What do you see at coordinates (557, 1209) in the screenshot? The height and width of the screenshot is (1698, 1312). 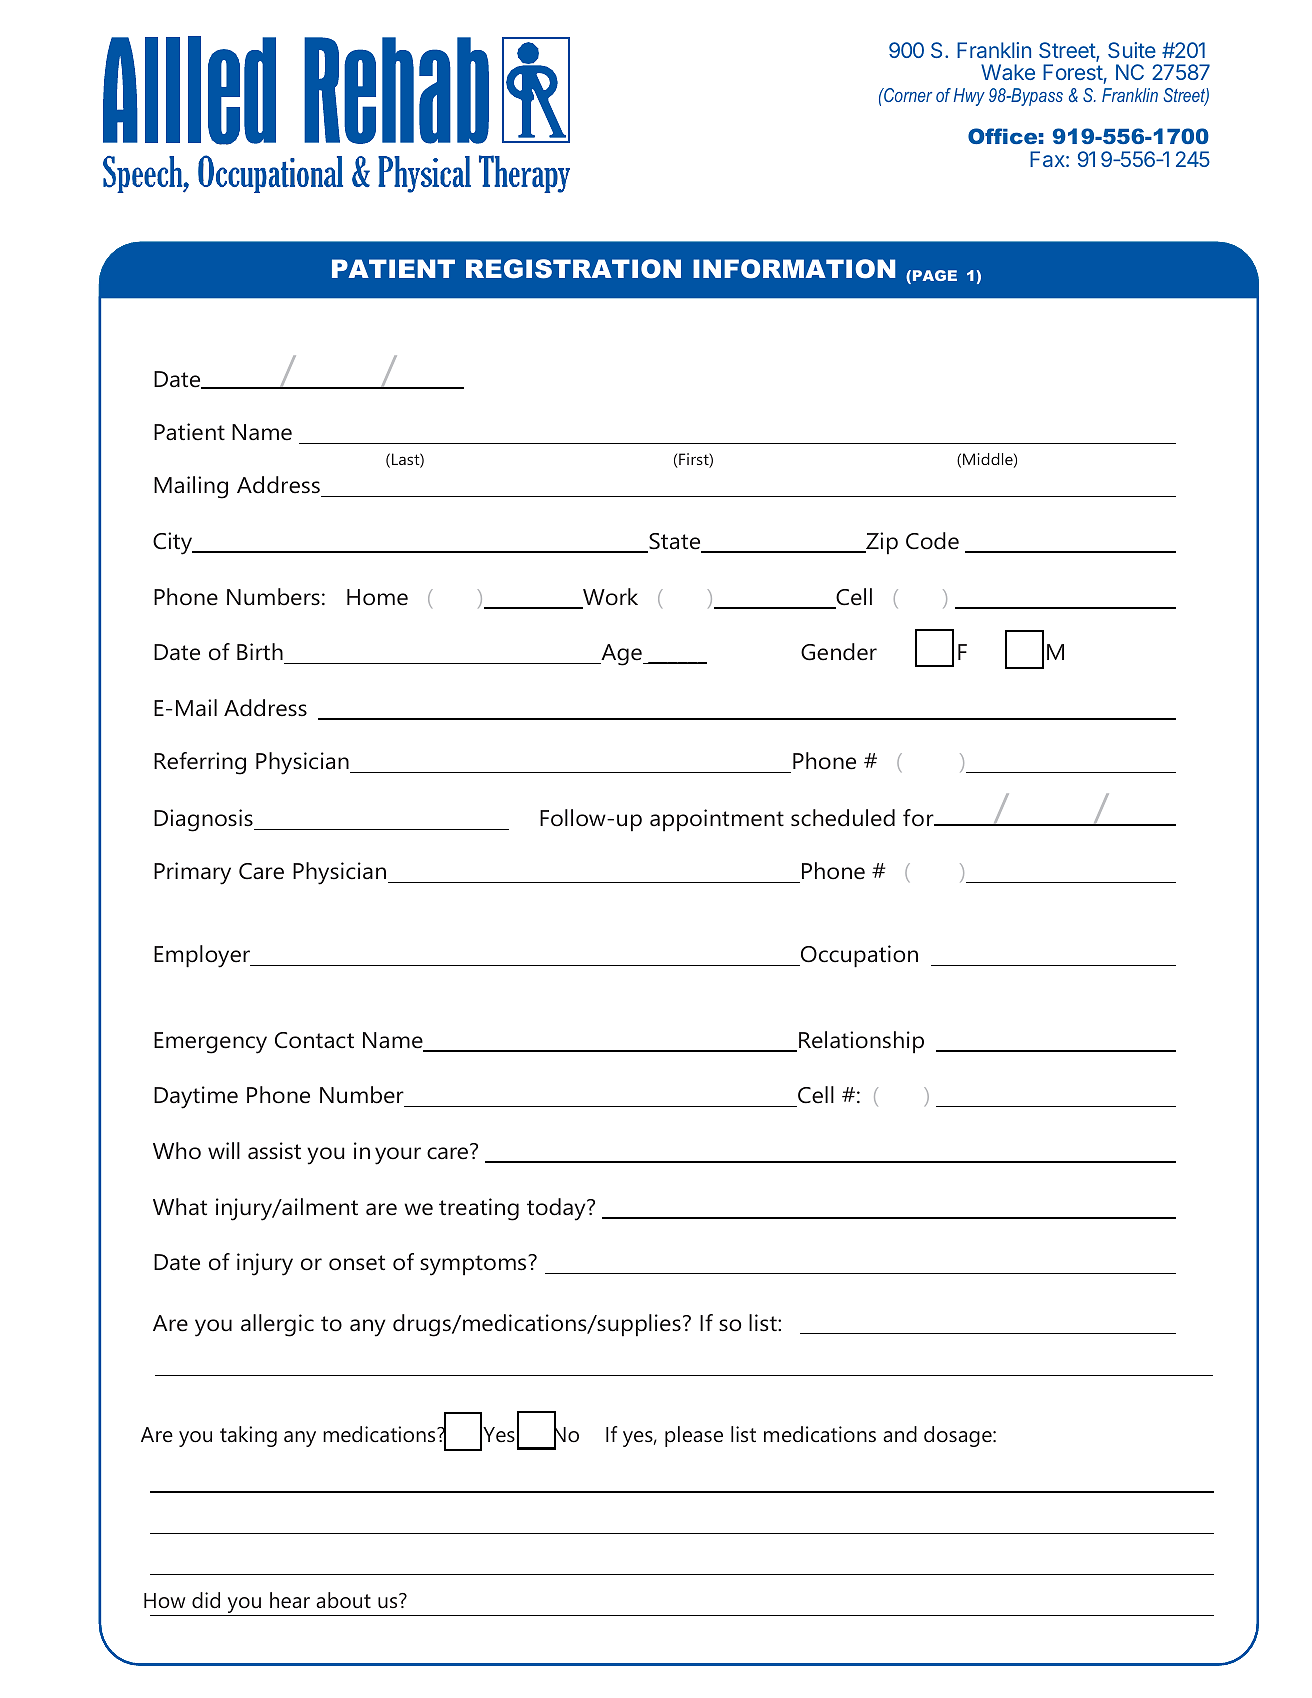 I see `today` at bounding box center [557, 1209].
